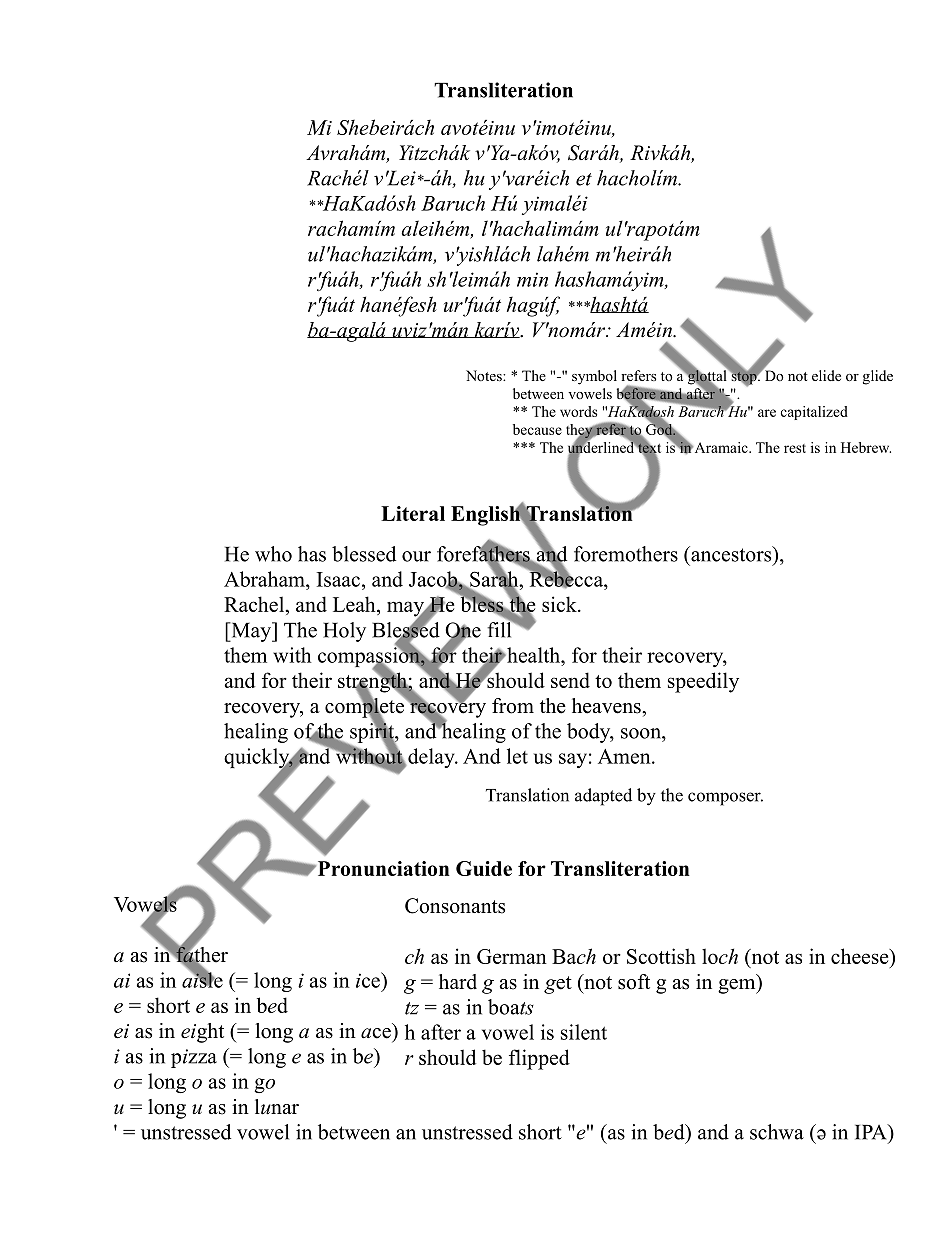 The width and height of the screenshot is (952, 1233). I want to click on Guide, so click(484, 868).
